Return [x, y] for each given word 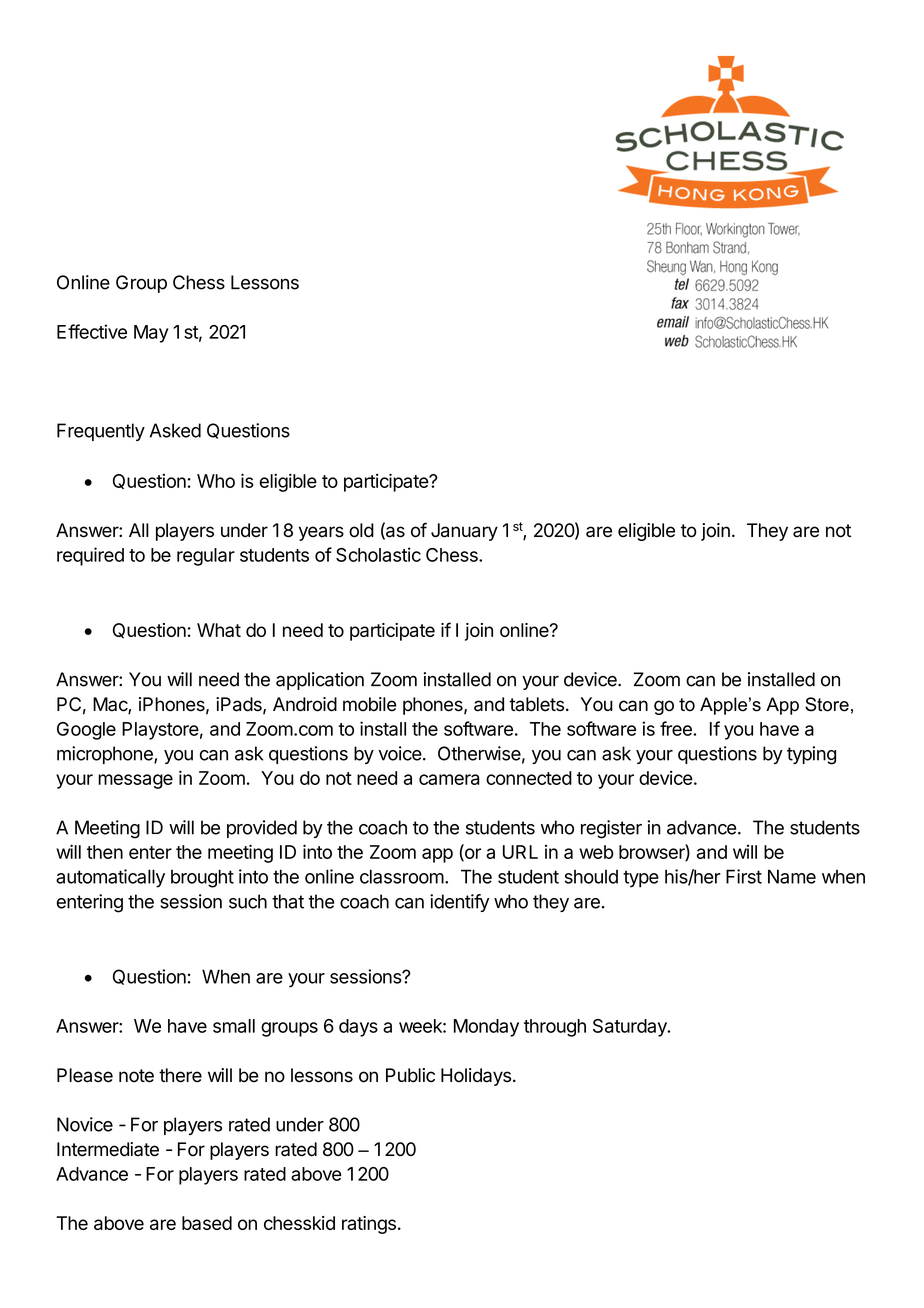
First [744, 876]
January [464, 532]
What [219, 630]
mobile [370, 704]
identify [459, 903]
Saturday [631, 1028]
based [207, 1223]
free [677, 728]
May [151, 334]
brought [202, 878]
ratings [369, 1225]
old [361, 530]
